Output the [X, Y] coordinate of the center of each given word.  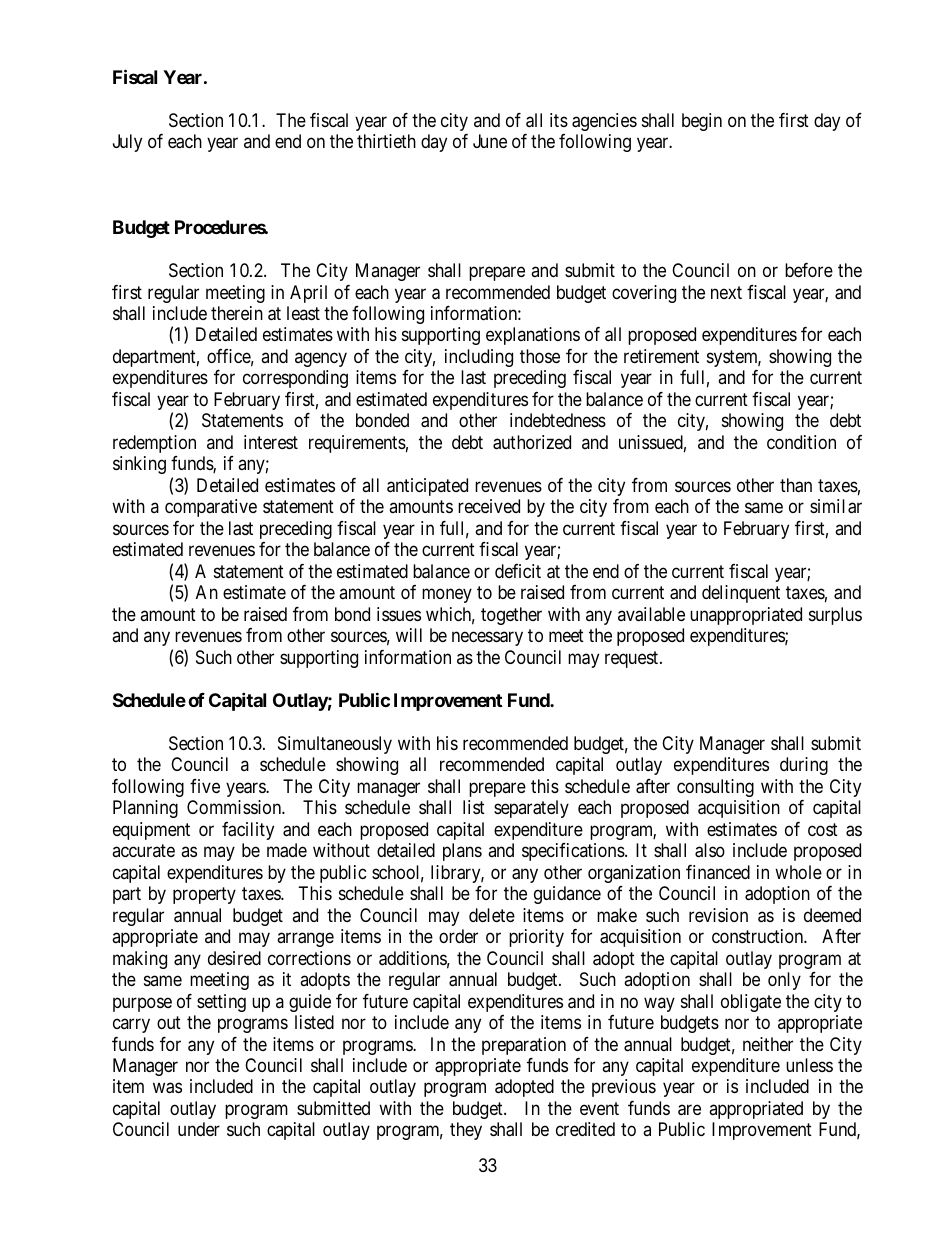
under [199, 1129]
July [127, 143]
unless [809, 1065]
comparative [211, 508]
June [490, 141]
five [205, 786]
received [489, 506]
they [466, 1131]
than [796, 485]
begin [702, 122]
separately [531, 809]
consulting [715, 788]
